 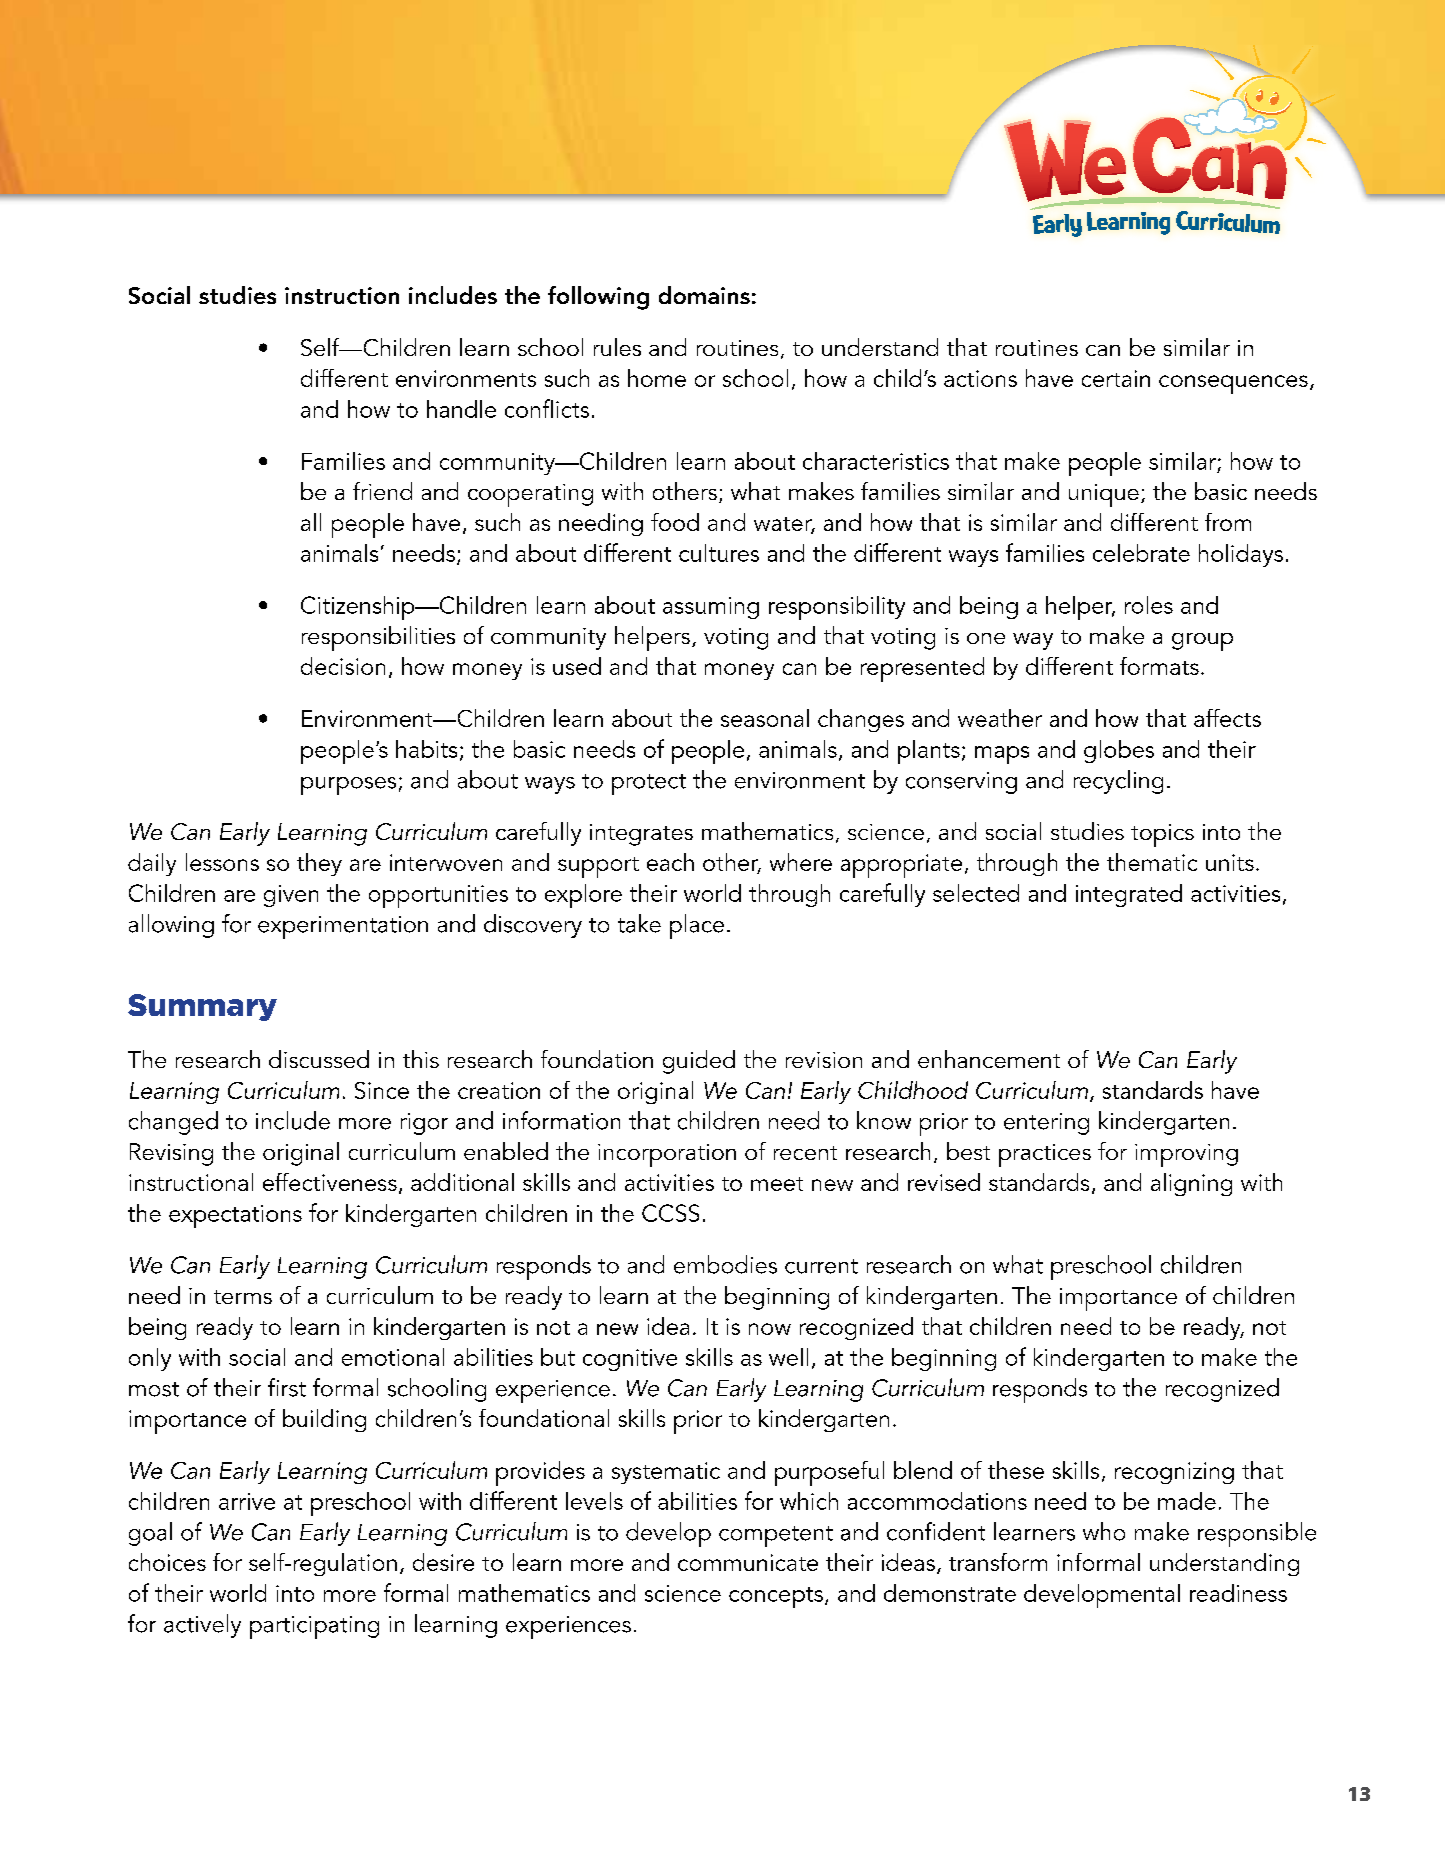 What do you see at coordinates (697, 926) in the document?
I see `place` at bounding box center [697, 926].
